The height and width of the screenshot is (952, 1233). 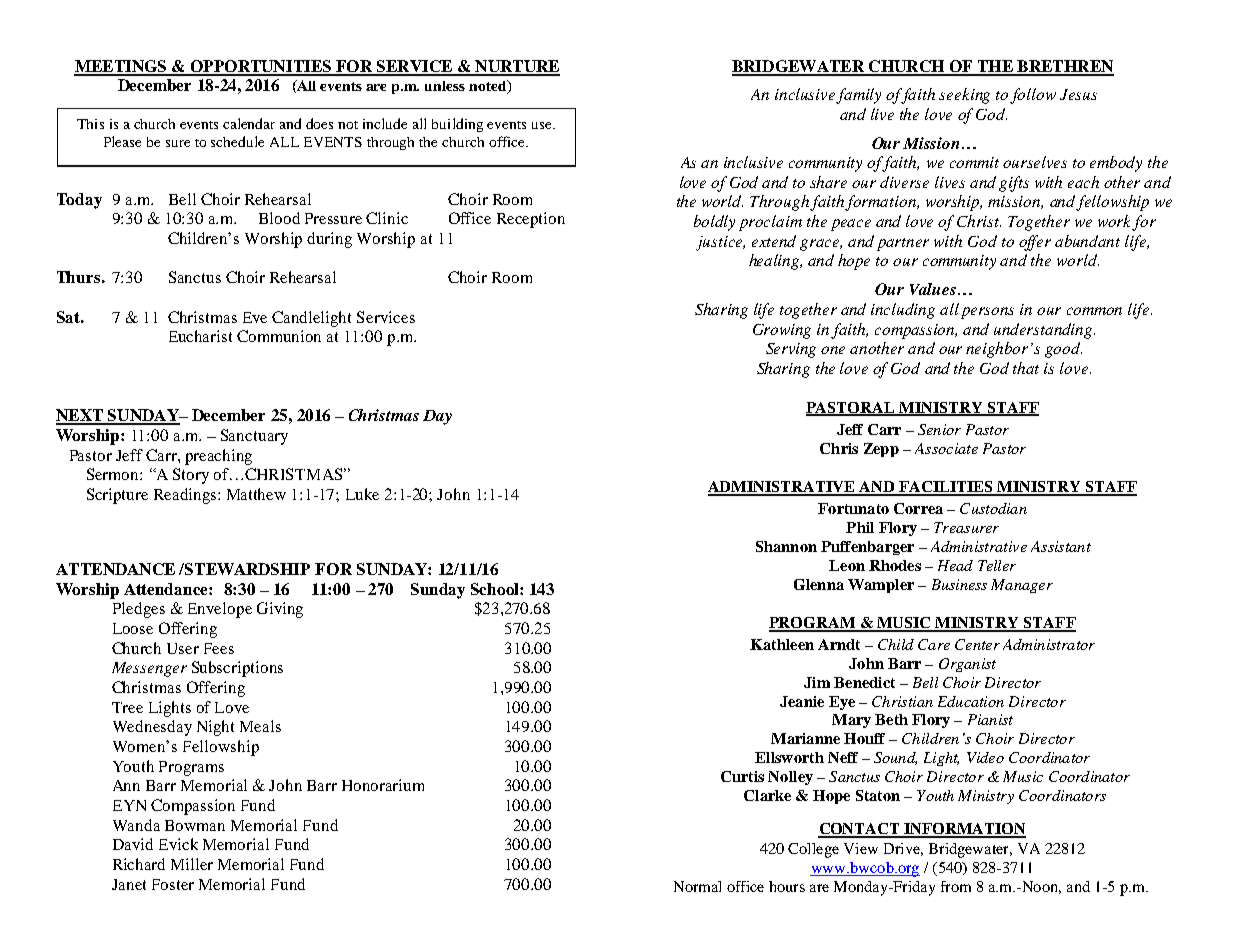 I want to click on Story, so click(x=191, y=476).
